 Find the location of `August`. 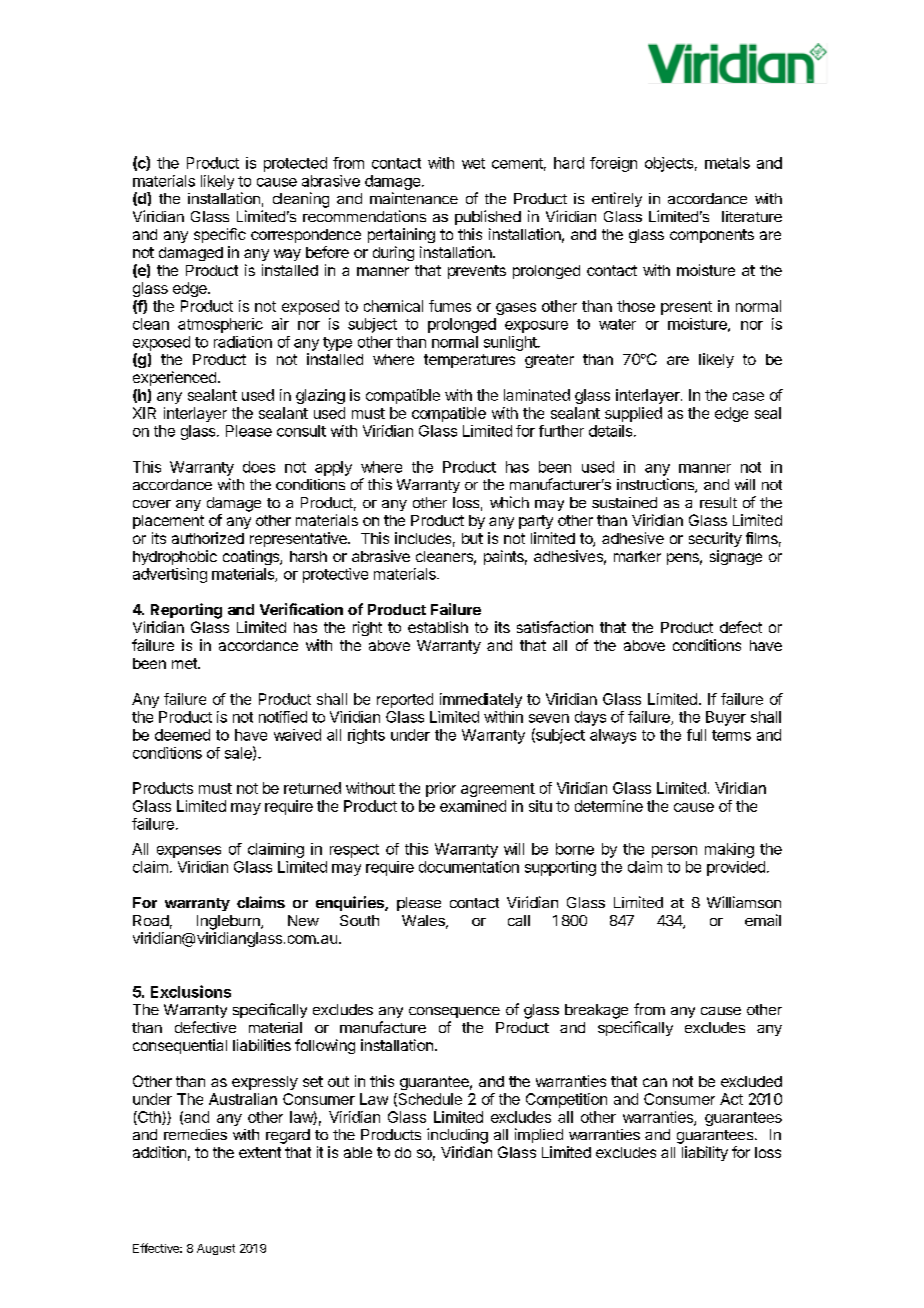

August is located at coordinates (216, 1249).
